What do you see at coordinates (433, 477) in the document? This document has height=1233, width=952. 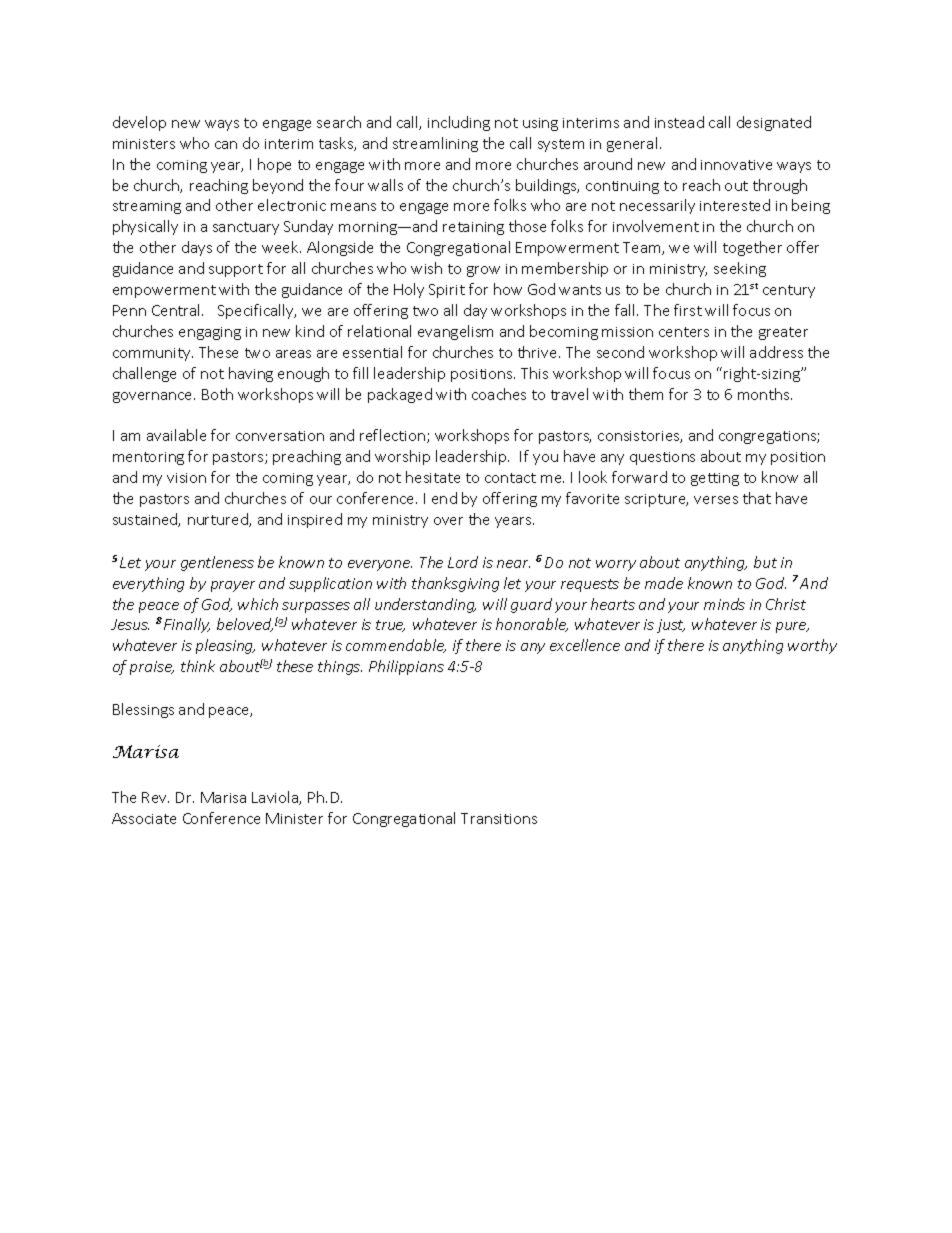 I see `hesitate` at bounding box center [433, 477].
